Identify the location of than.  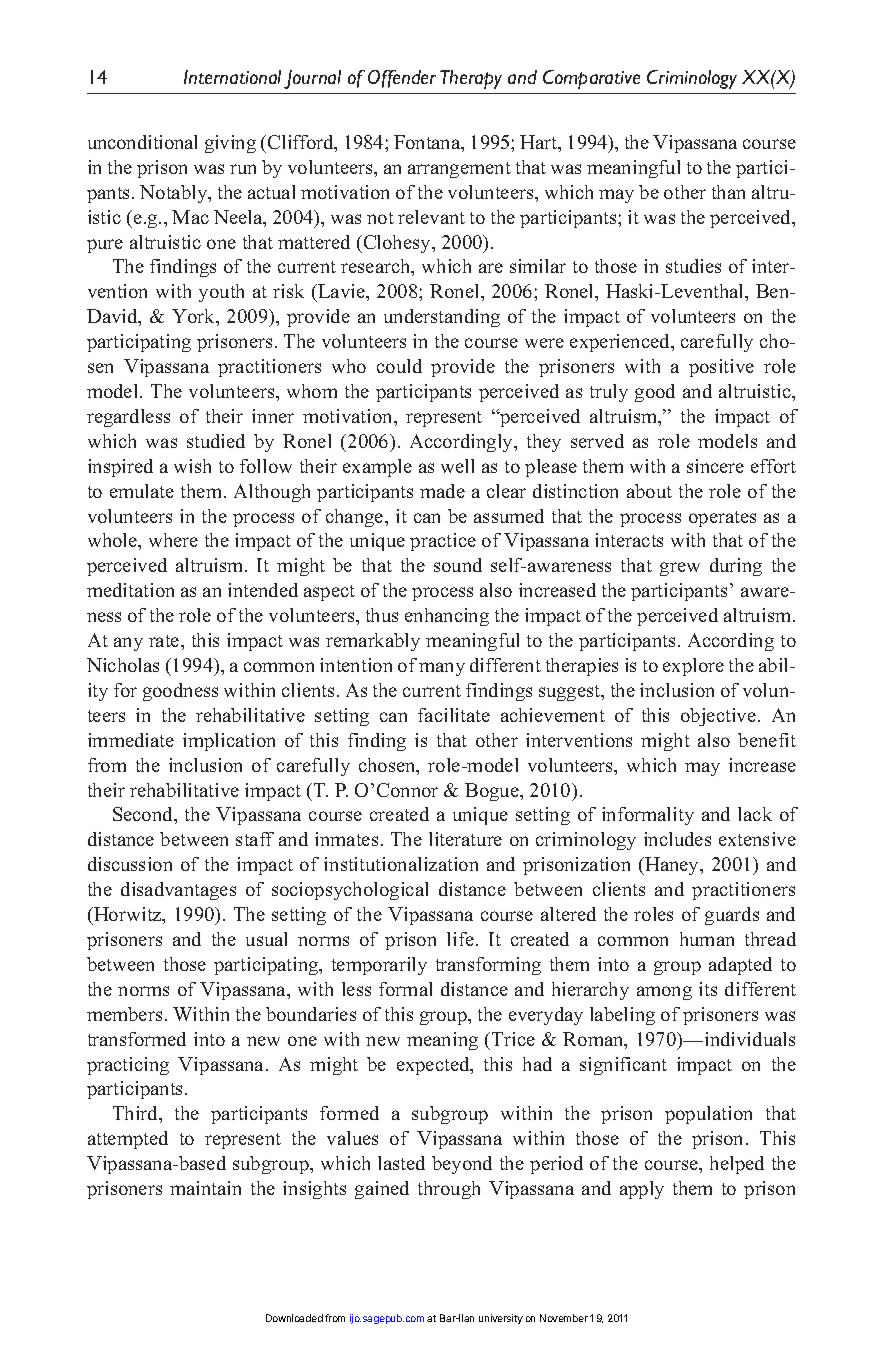
(728, 192).
